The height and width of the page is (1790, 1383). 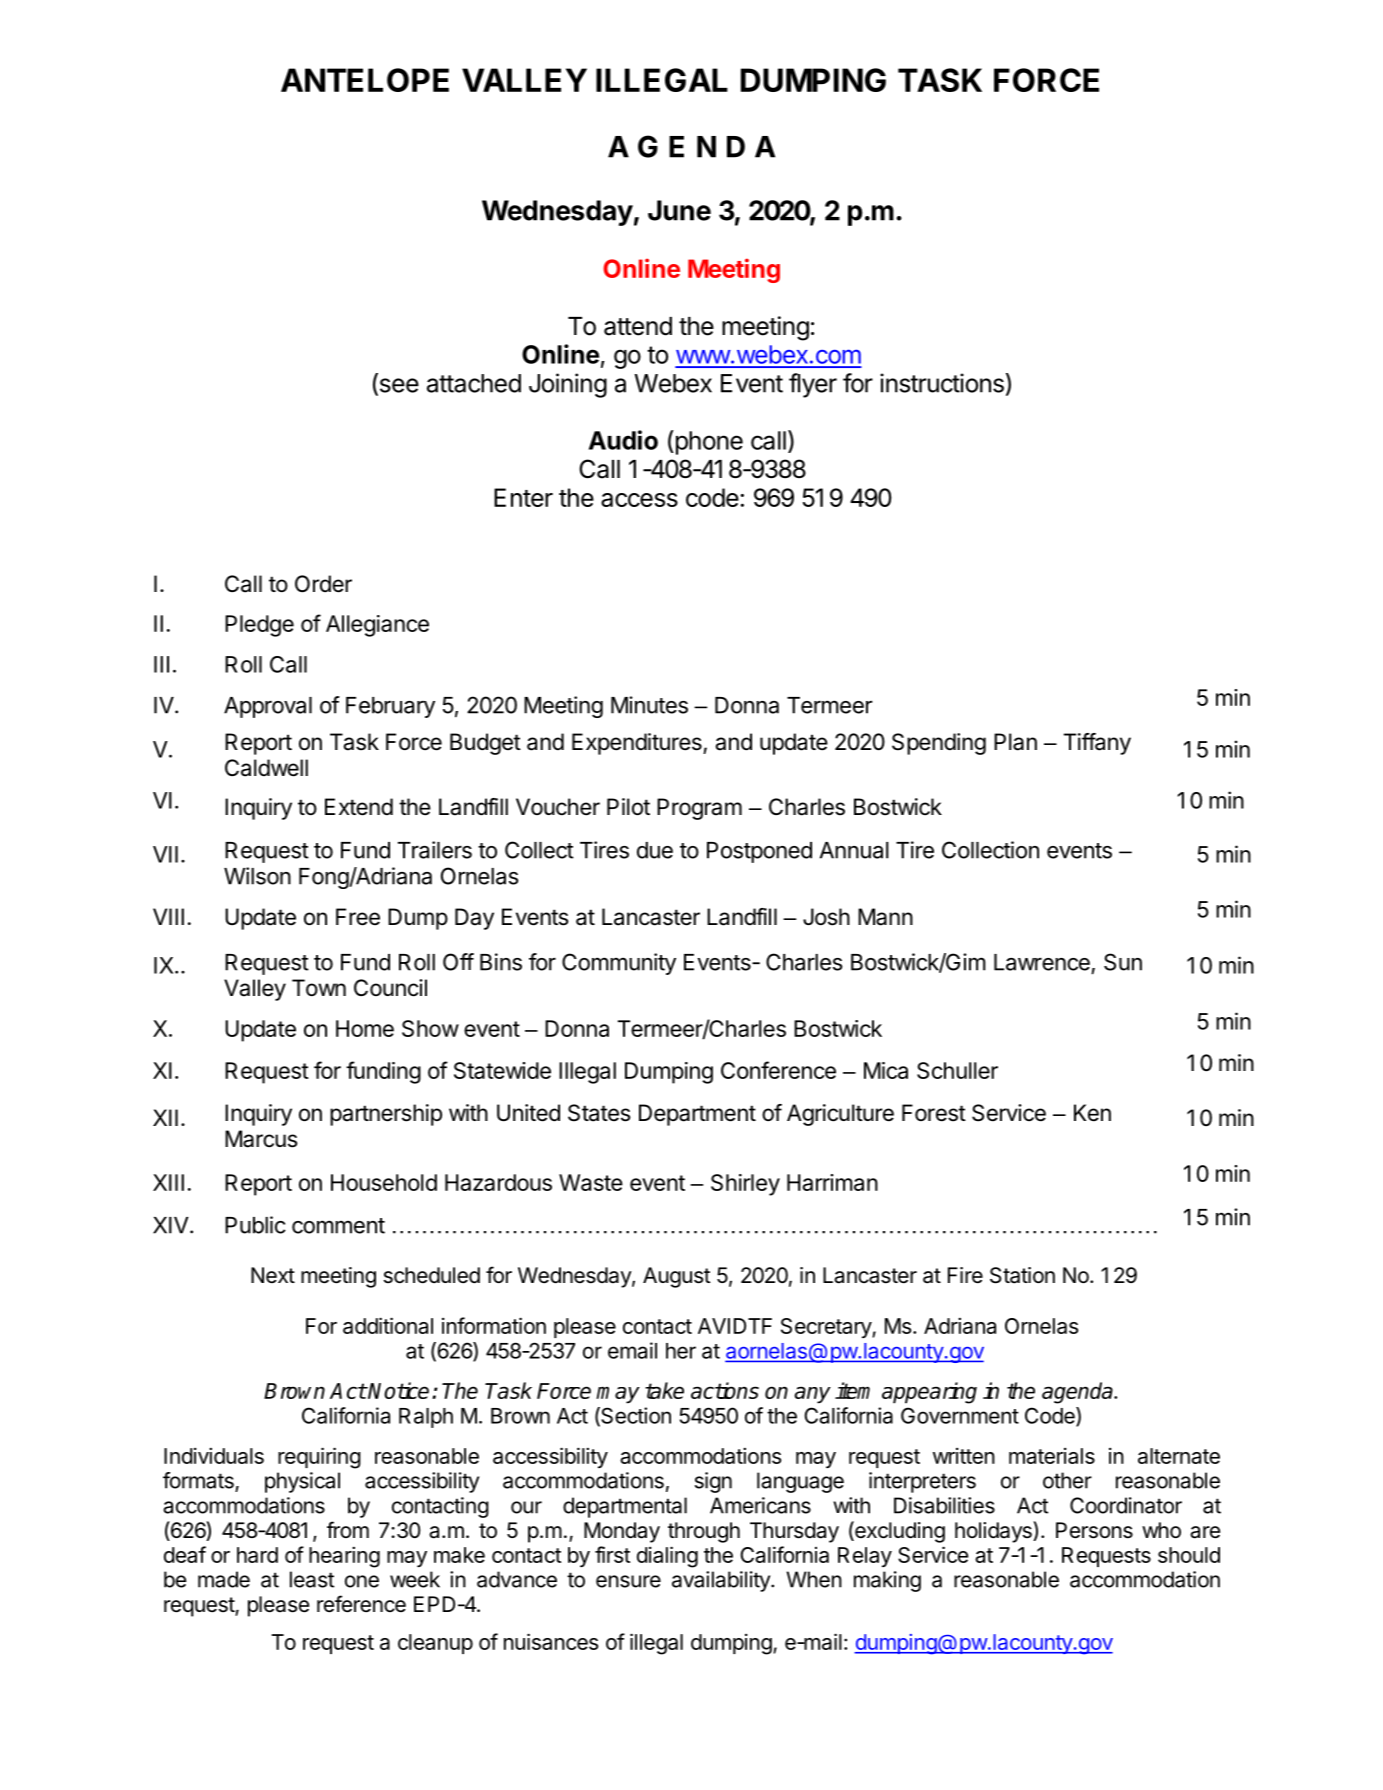 I want to click on Lawrence, so click(x=1042, y=962).
